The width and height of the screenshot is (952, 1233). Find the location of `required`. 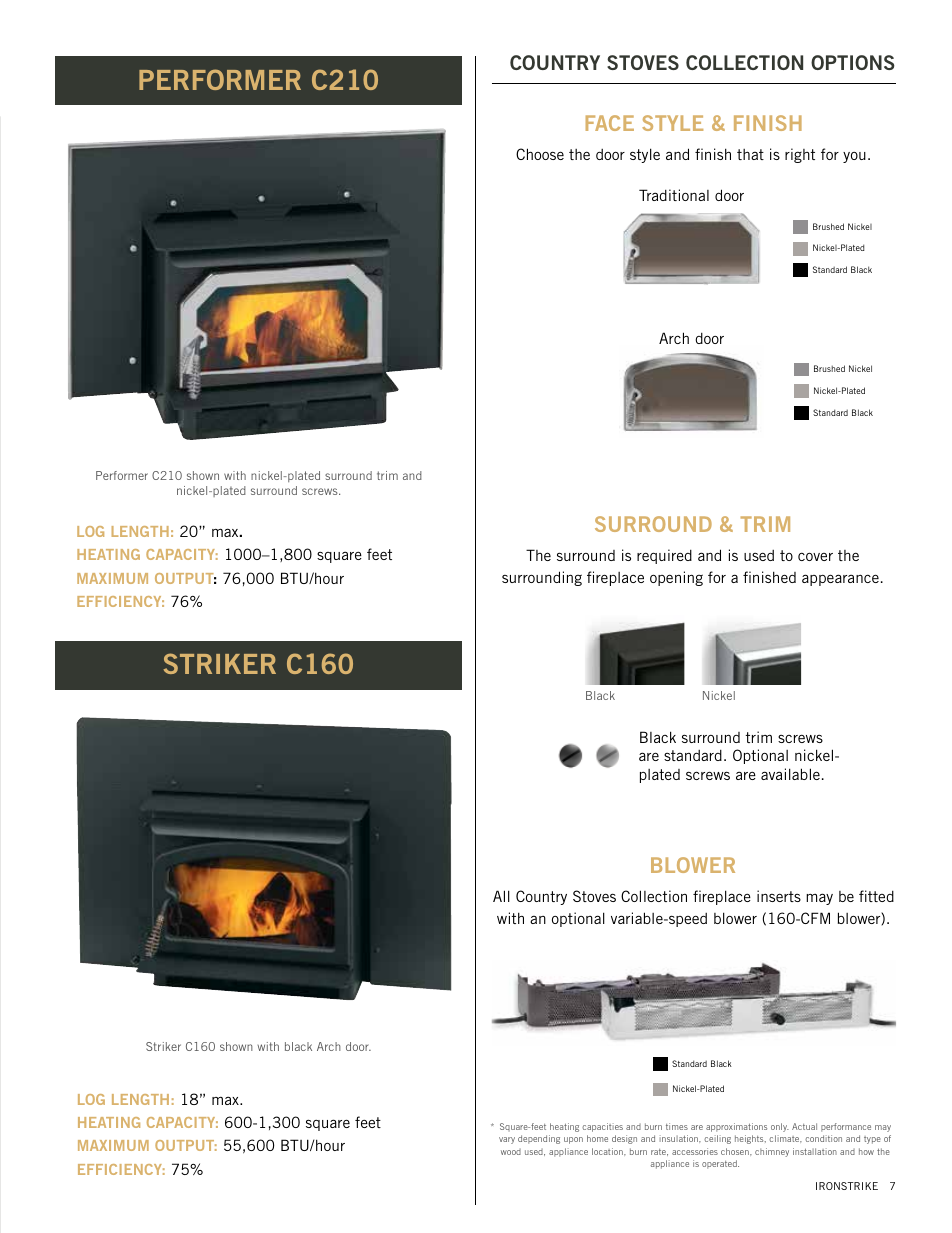

required is located at coordinates (664, 556).
